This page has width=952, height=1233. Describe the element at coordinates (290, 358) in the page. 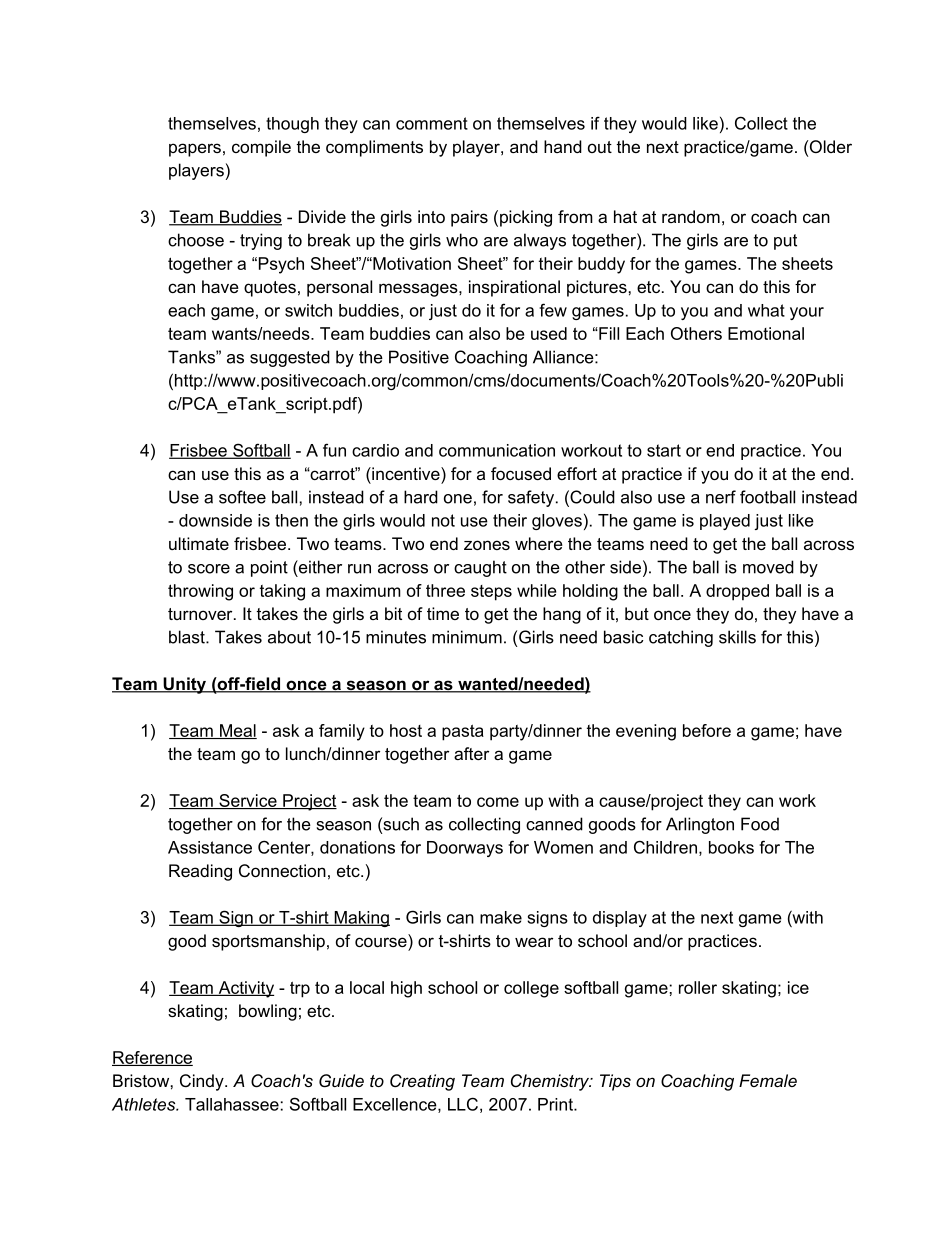

I see `suggested` at that location.
